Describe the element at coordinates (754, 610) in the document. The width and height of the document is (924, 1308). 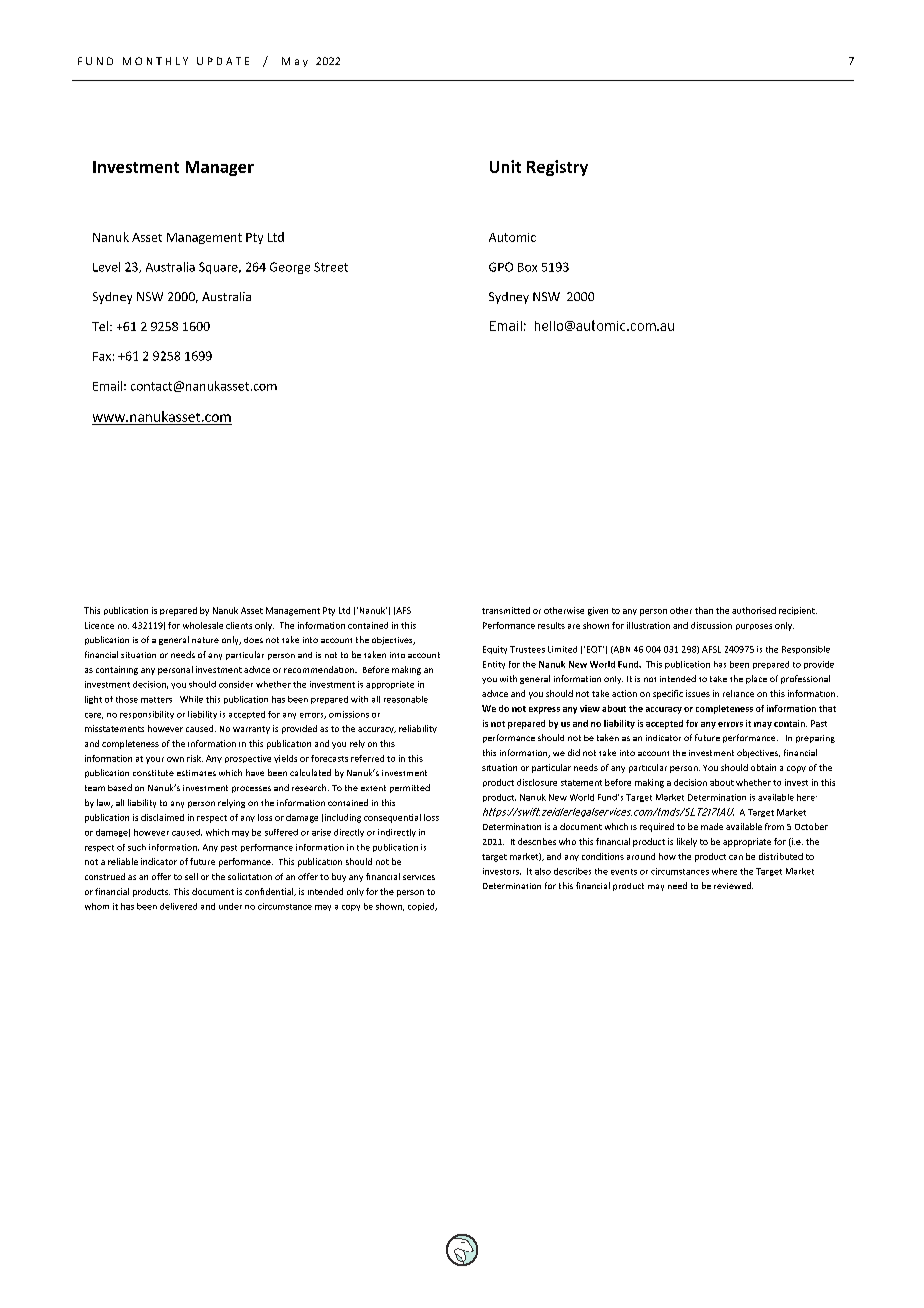
I see `authorised` at that location.
